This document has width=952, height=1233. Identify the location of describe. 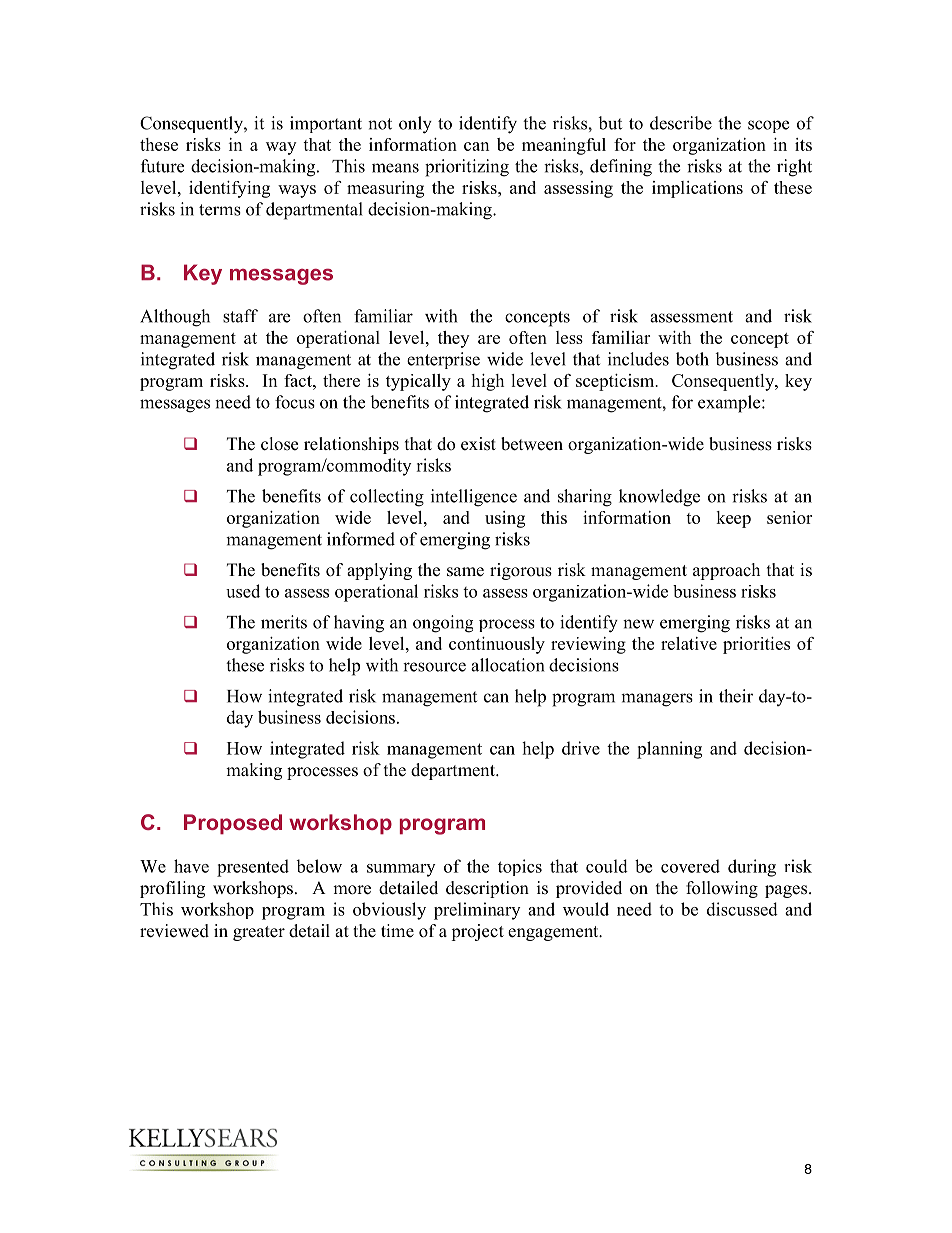
(681, 123).
